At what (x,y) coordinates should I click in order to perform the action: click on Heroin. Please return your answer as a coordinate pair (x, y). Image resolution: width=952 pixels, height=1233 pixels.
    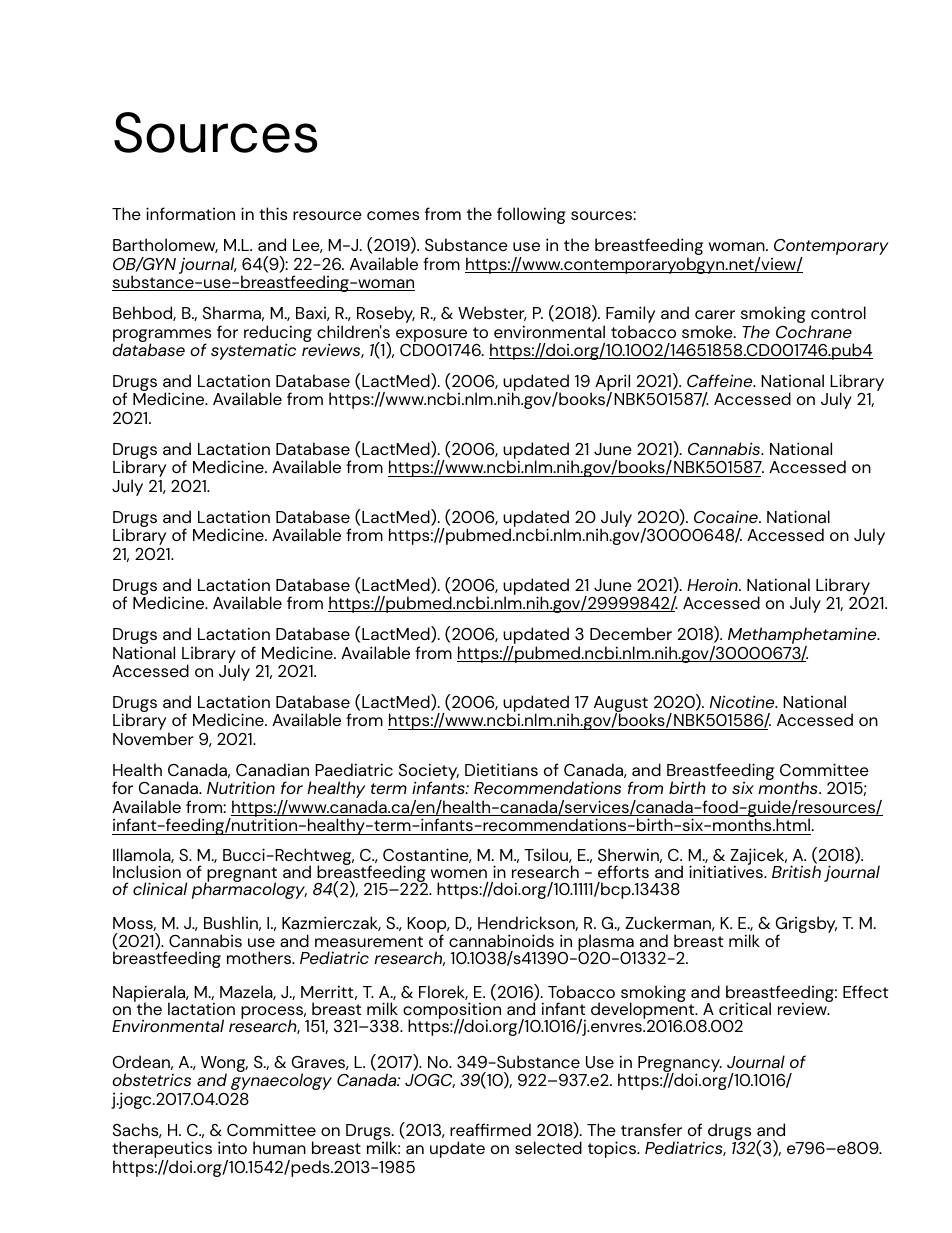
    Looking at the image, I should click on (713, 584).
